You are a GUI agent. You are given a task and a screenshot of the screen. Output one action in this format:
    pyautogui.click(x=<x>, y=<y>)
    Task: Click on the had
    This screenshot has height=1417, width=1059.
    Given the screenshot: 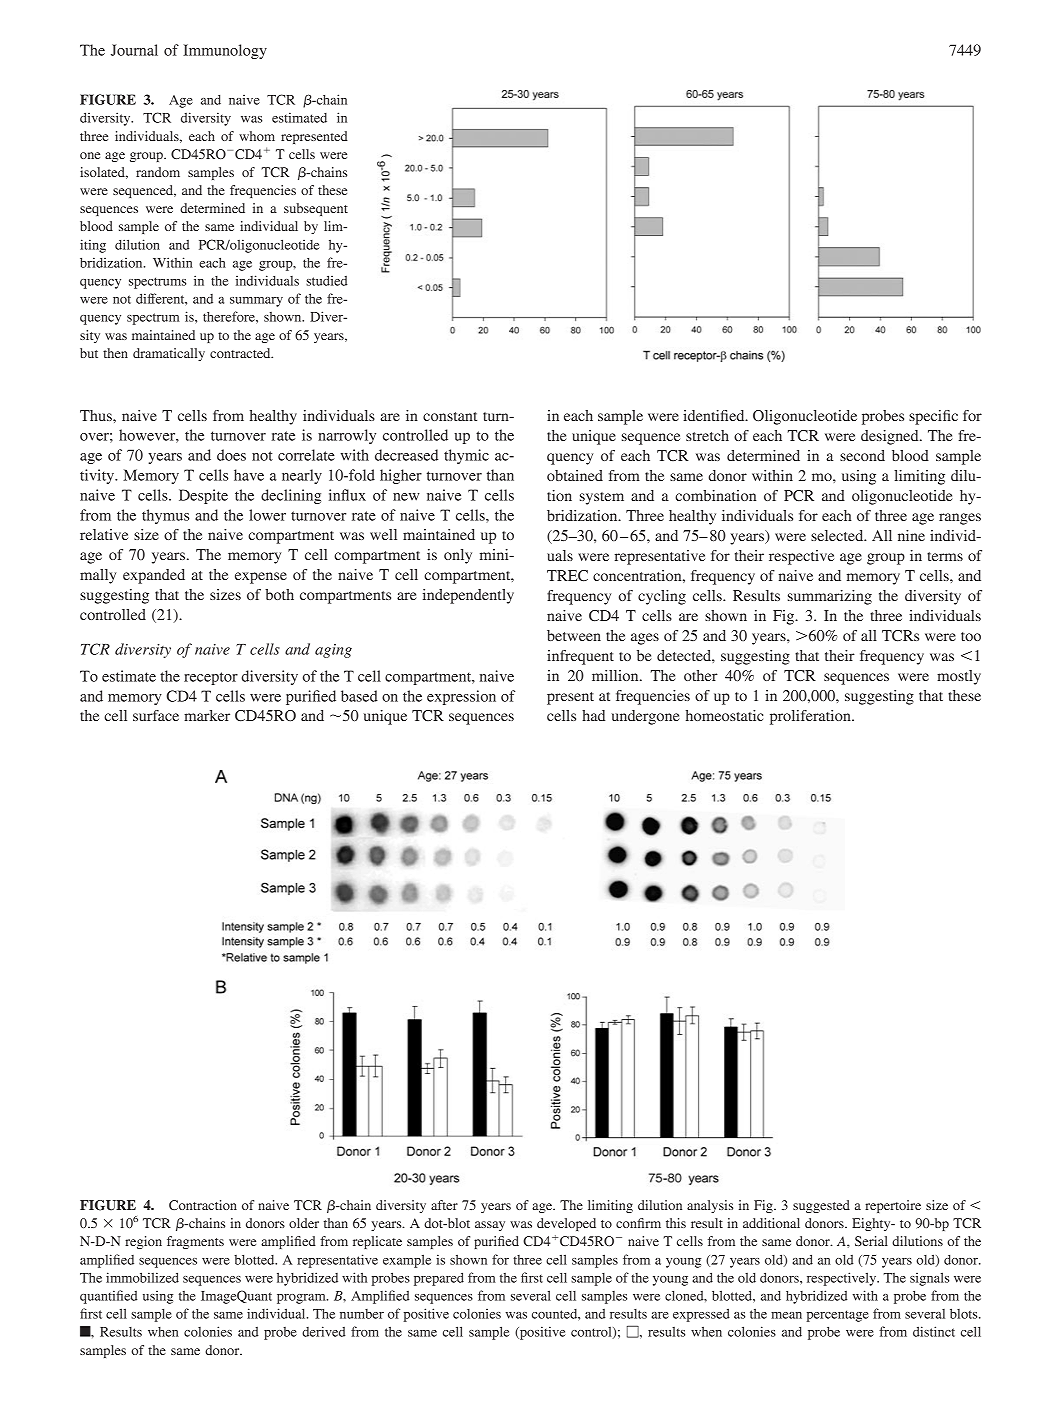 What is the action you would take?
    pyautogui.click(x=593, y=715)
